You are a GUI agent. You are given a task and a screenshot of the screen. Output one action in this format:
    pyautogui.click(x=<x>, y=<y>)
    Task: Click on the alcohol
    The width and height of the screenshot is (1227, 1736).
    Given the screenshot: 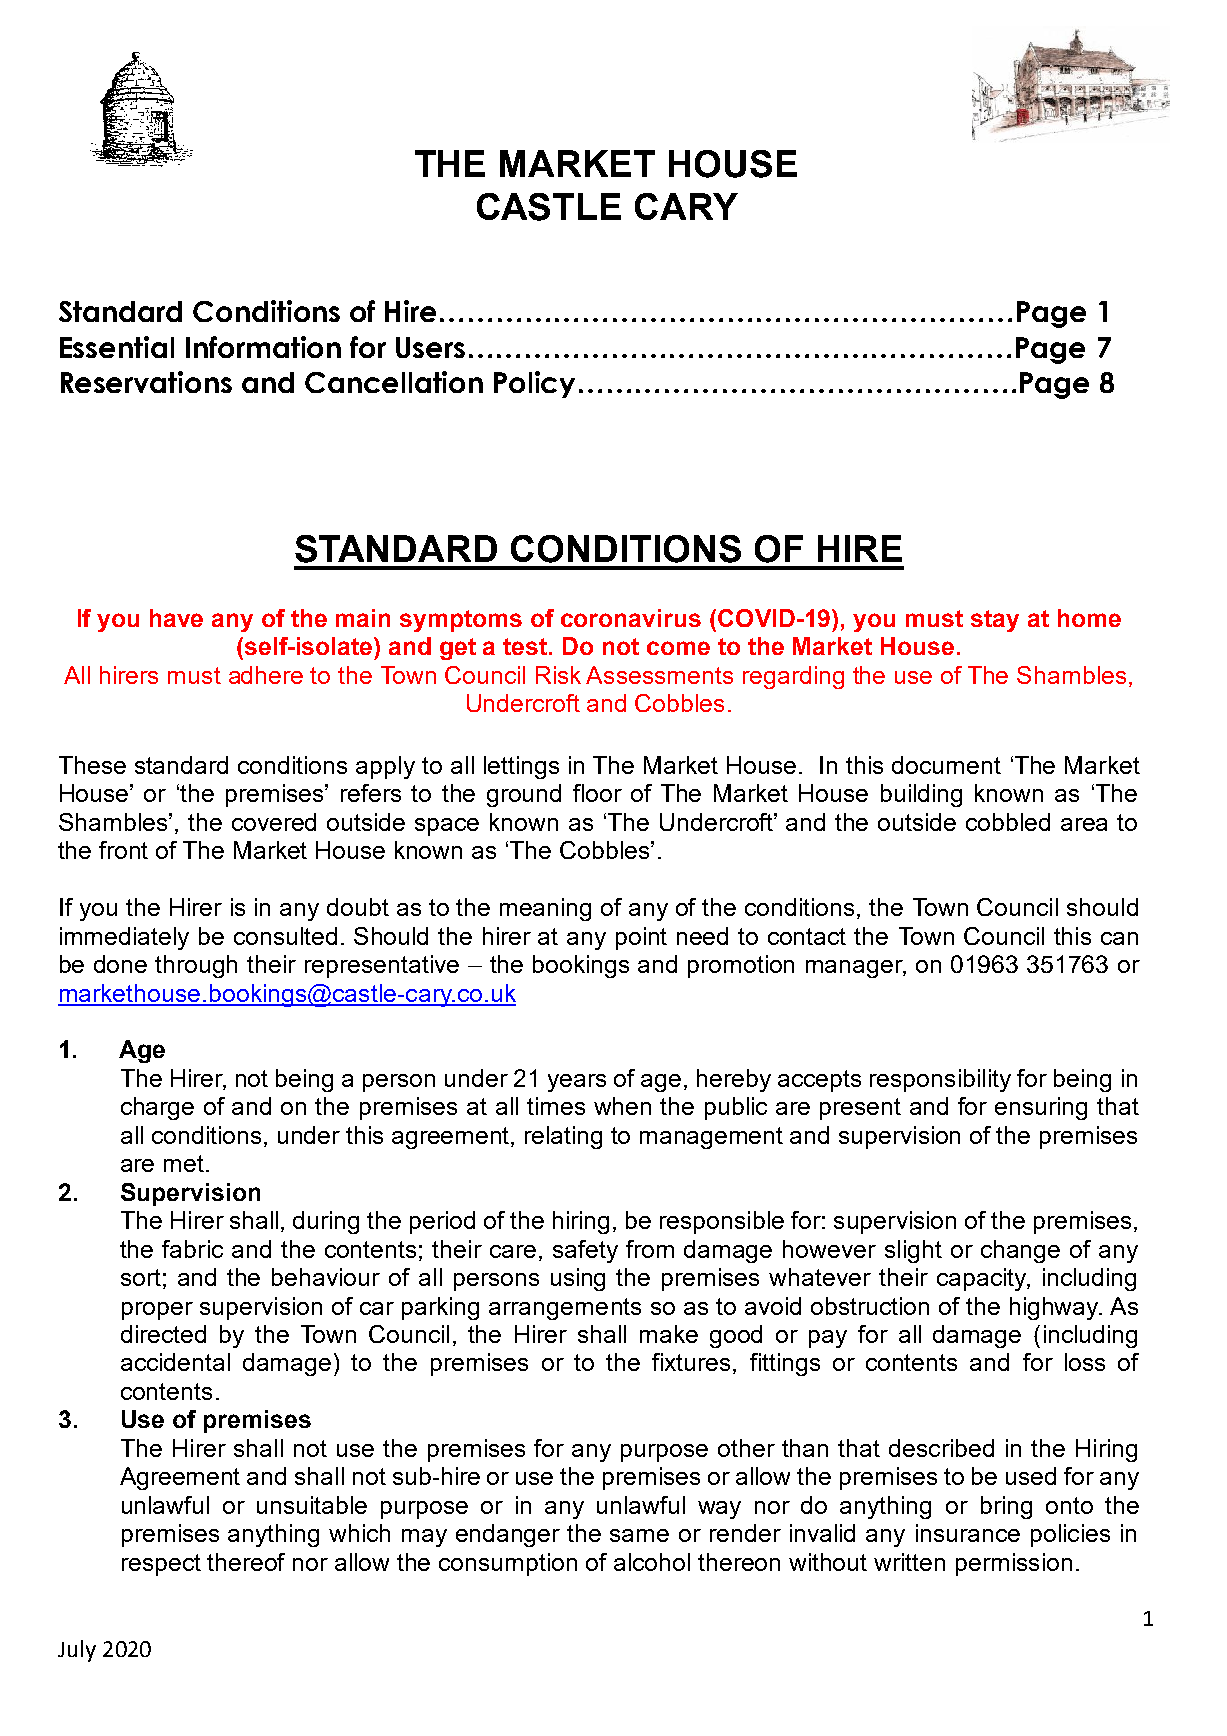 What is the action you would take?
    pyautogui.click(x=652, y=1562)
